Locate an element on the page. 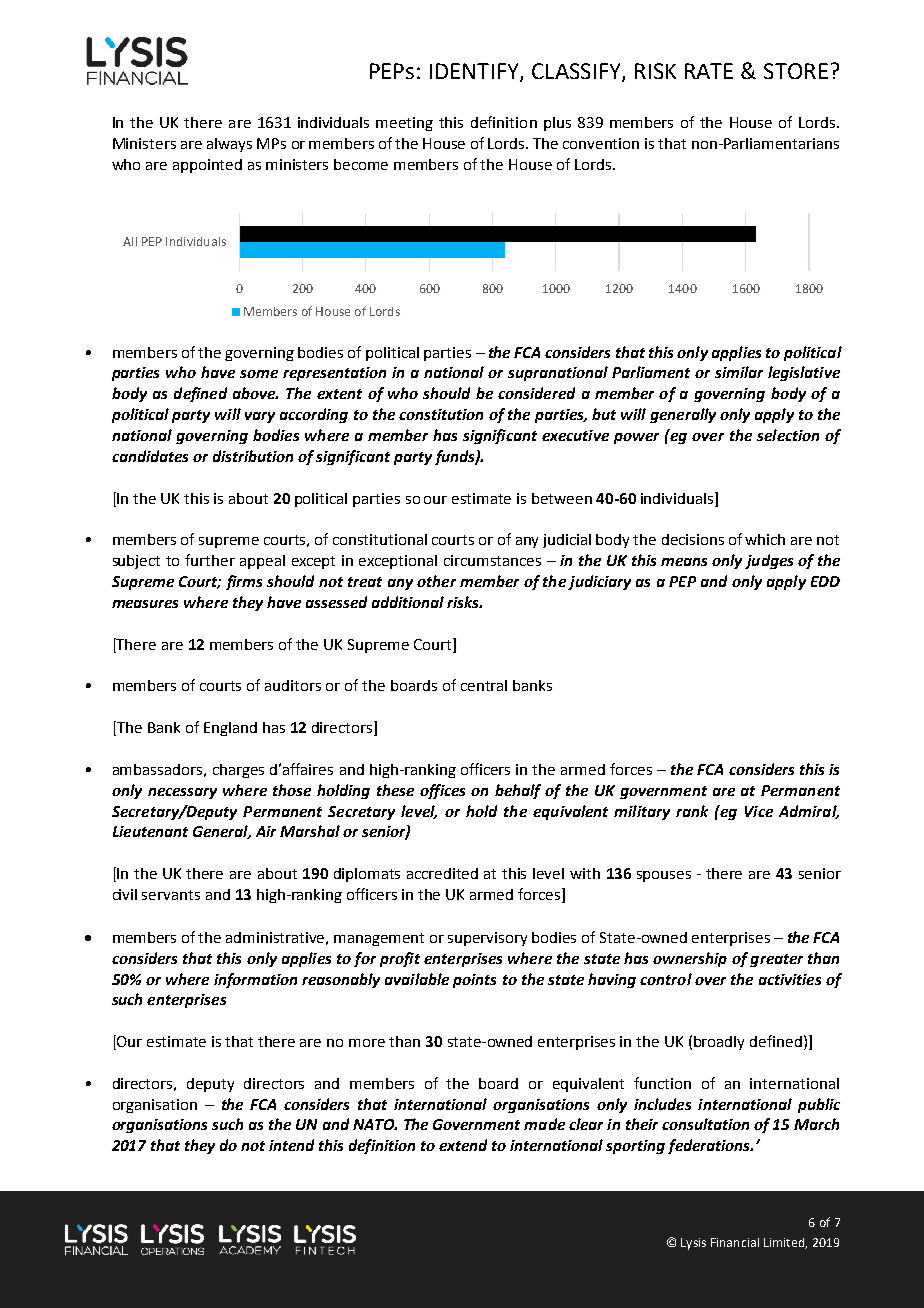 This document has width=924, height=1308. supervisory is located at coordinates (487, 939).
